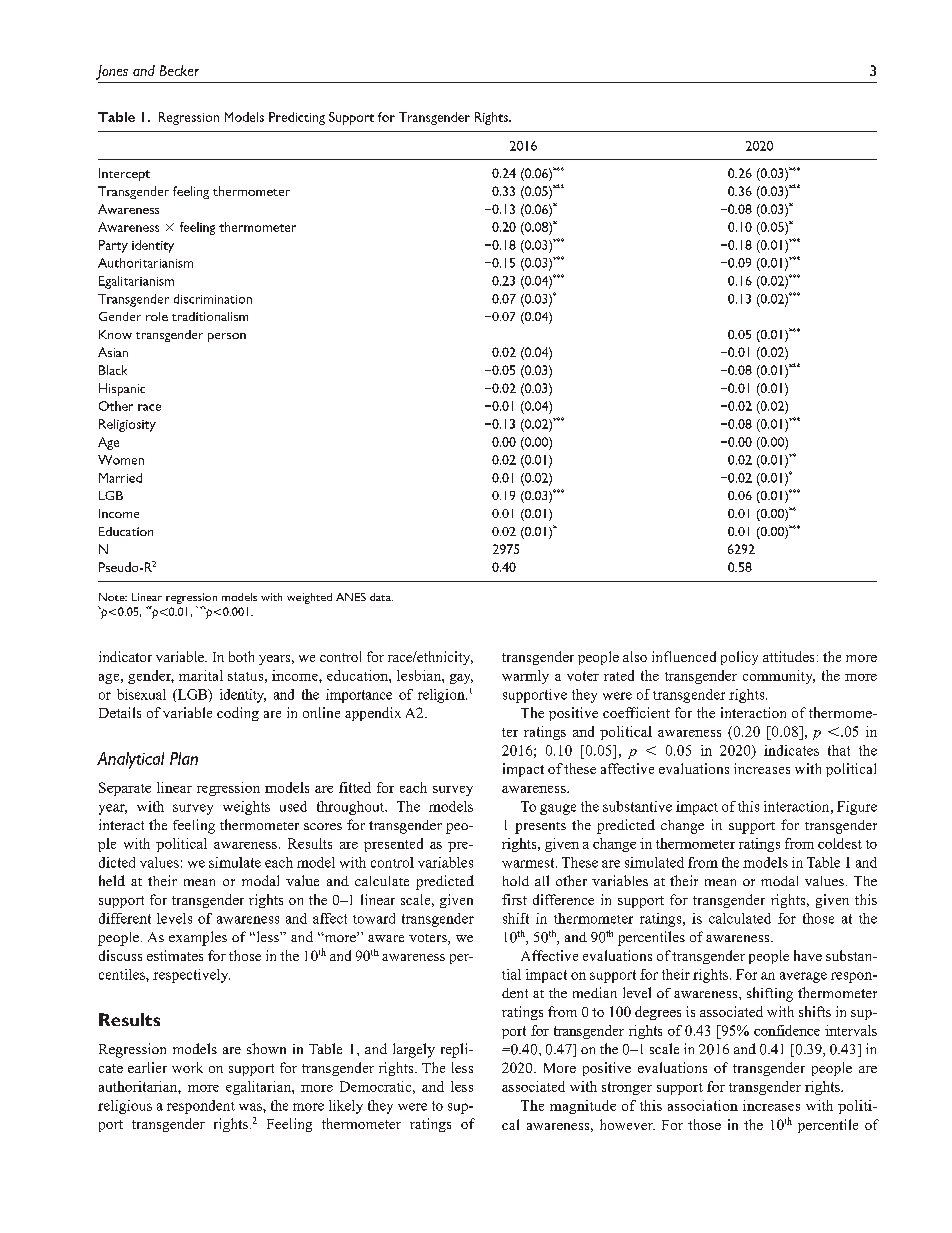 The height and width of the page is (1233, 952). What do you see at coordinates (414, 1050) in the page?
I see `largely` at bounding box center [414, 1050].
